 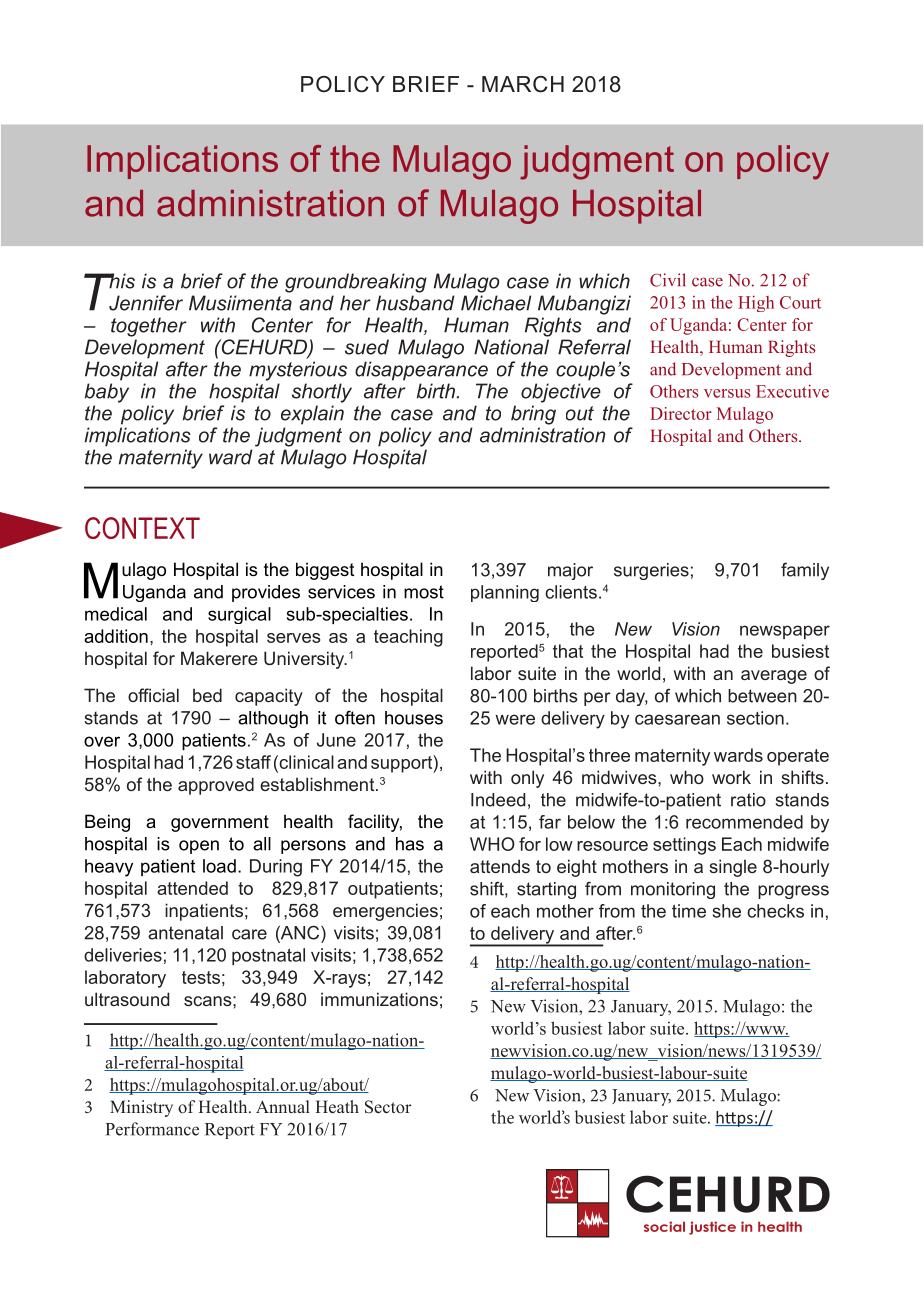 I want to click on MARCH, so click(x=523, y=84).
